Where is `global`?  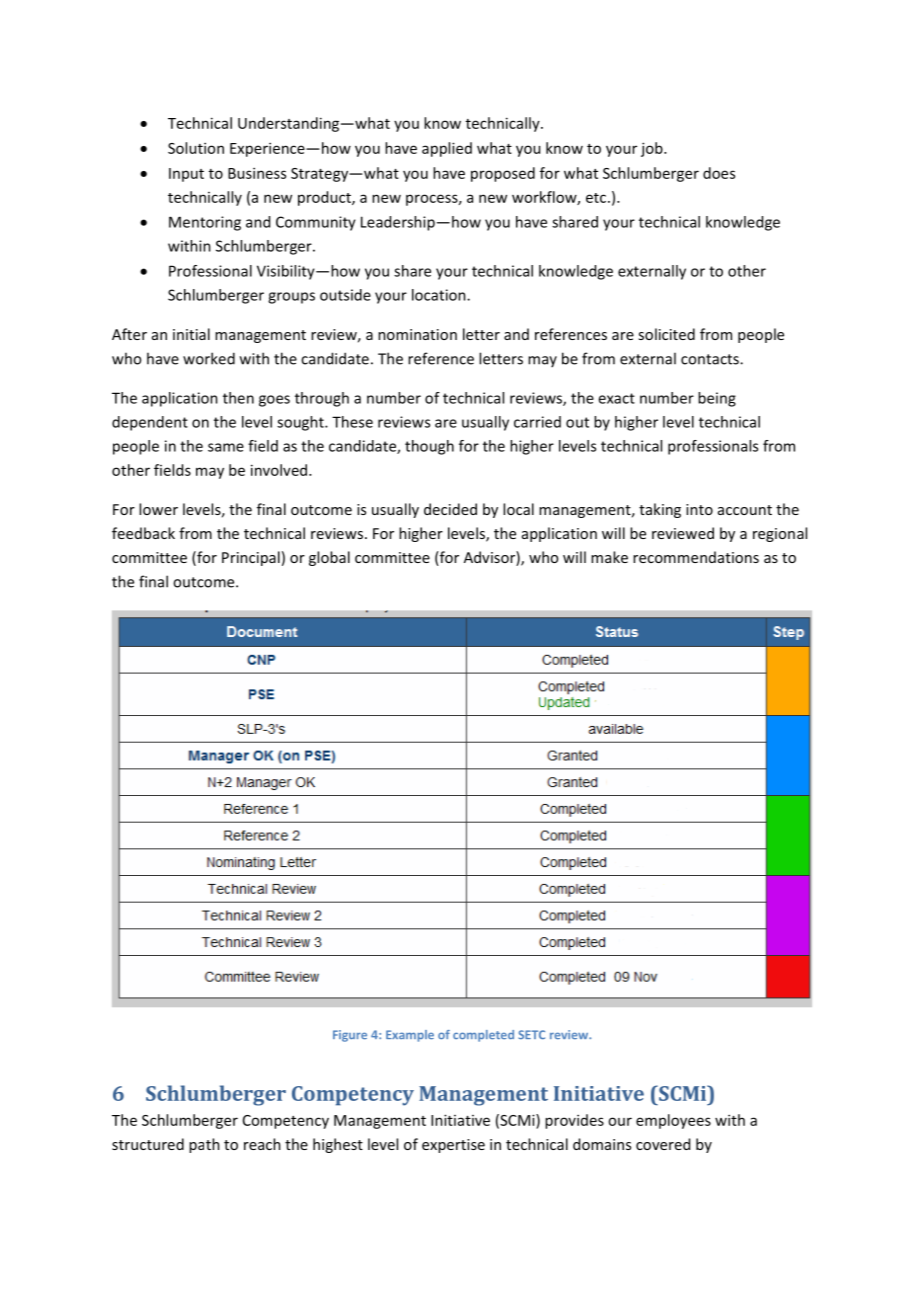 global is located at coordinates (329, 558).
